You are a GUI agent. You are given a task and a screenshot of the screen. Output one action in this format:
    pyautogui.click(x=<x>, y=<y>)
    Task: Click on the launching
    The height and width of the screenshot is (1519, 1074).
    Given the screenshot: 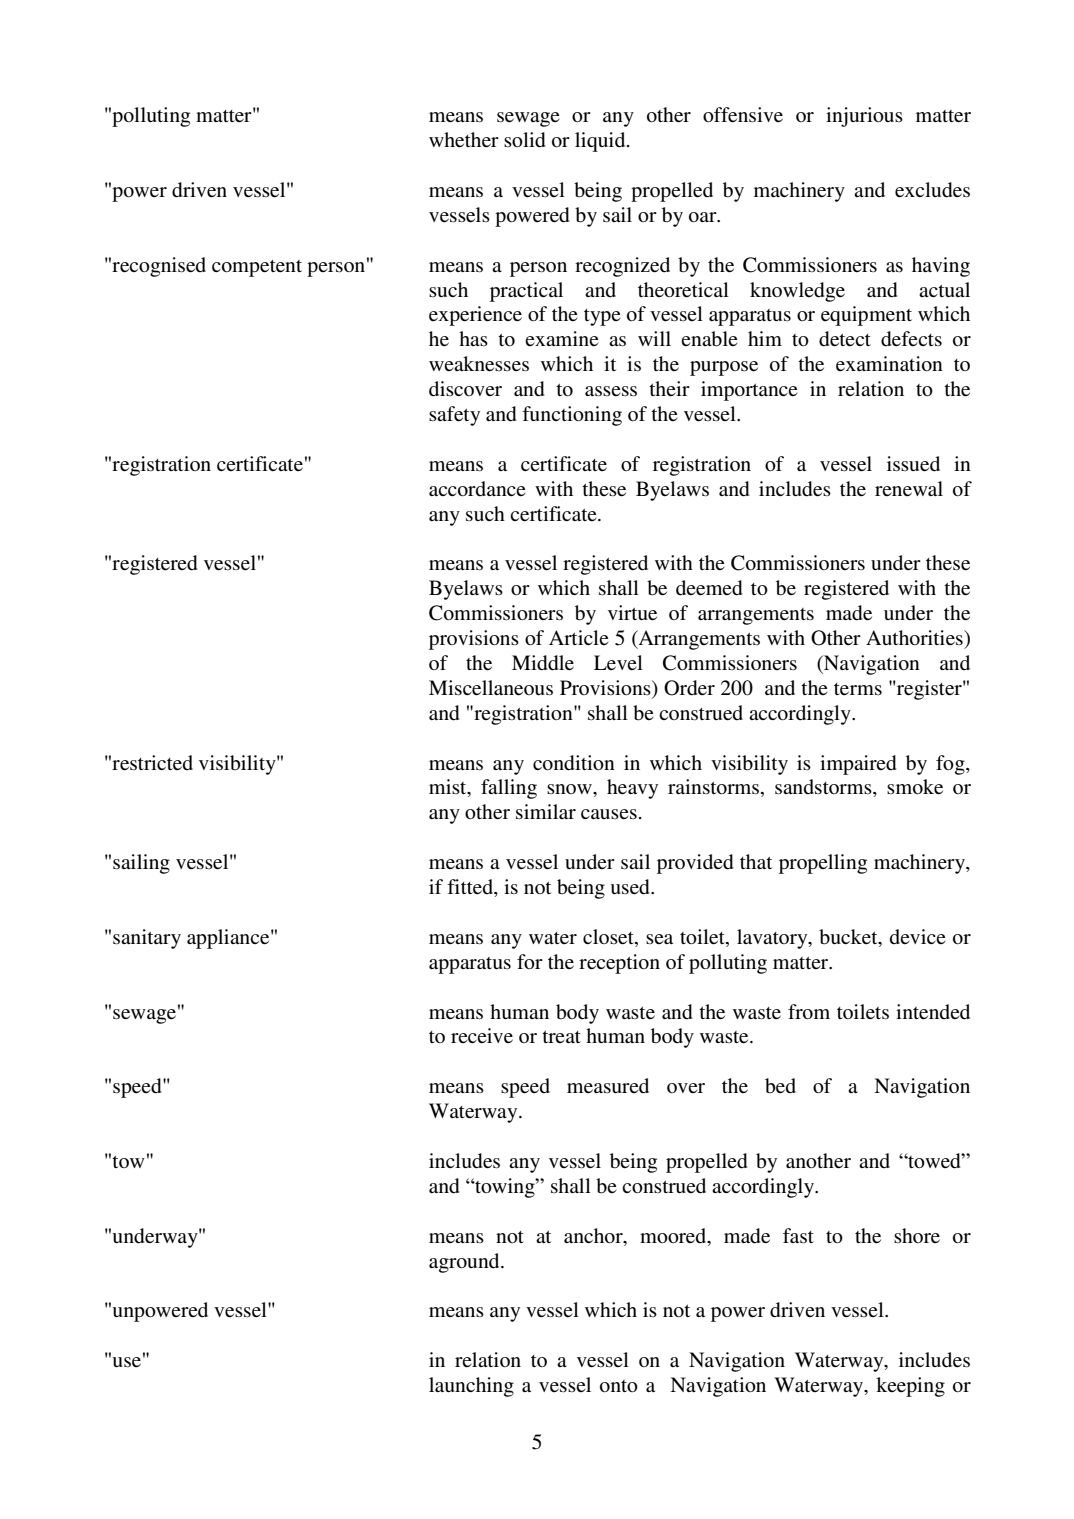 What is the action you would take?
    pyautogui.click(x=471, y=1387)
